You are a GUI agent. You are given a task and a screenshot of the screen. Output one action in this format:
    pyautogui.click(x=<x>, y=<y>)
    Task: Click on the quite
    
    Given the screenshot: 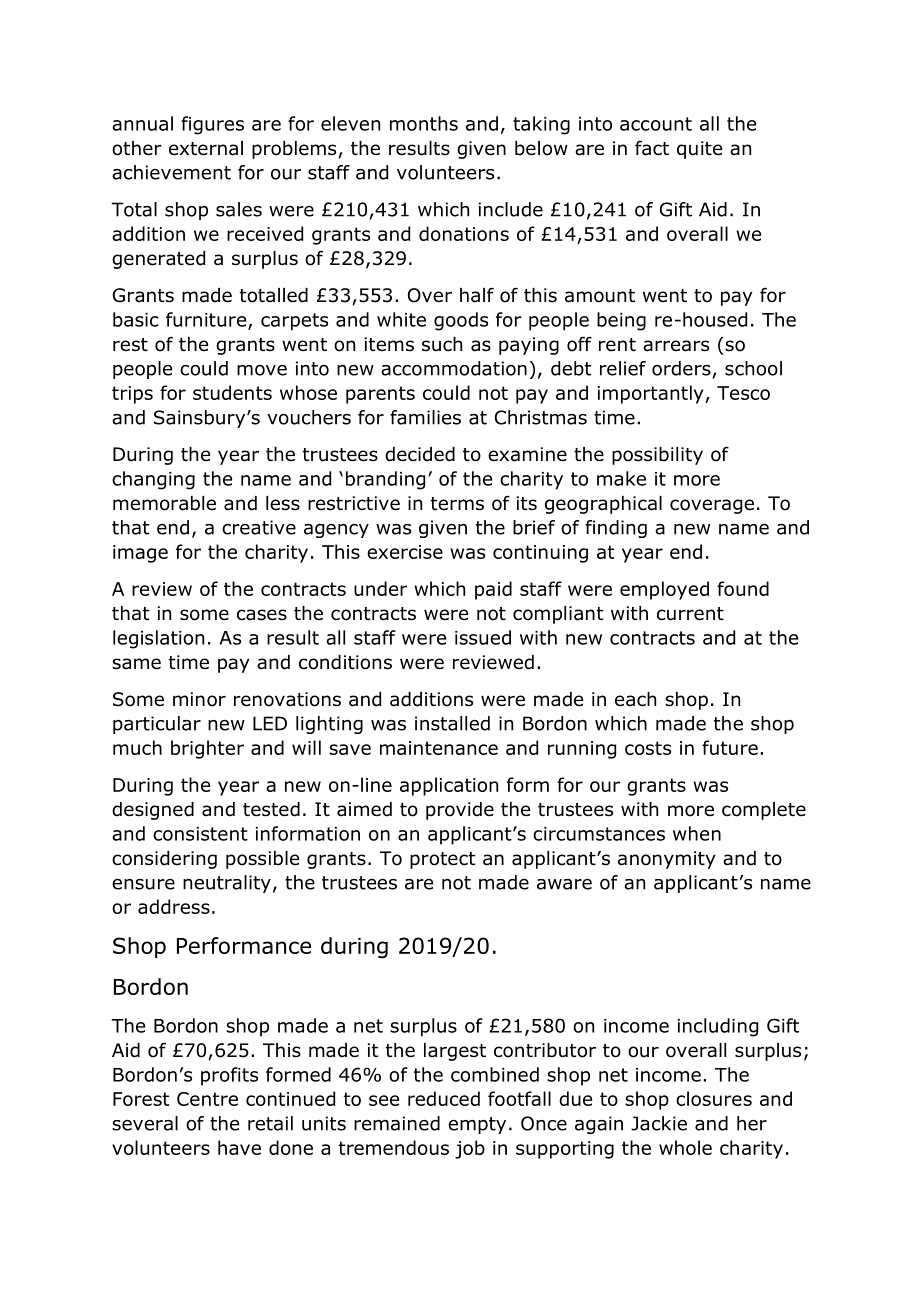 What is the action you would take?
    pyautogui.click(x=699, y=150)
